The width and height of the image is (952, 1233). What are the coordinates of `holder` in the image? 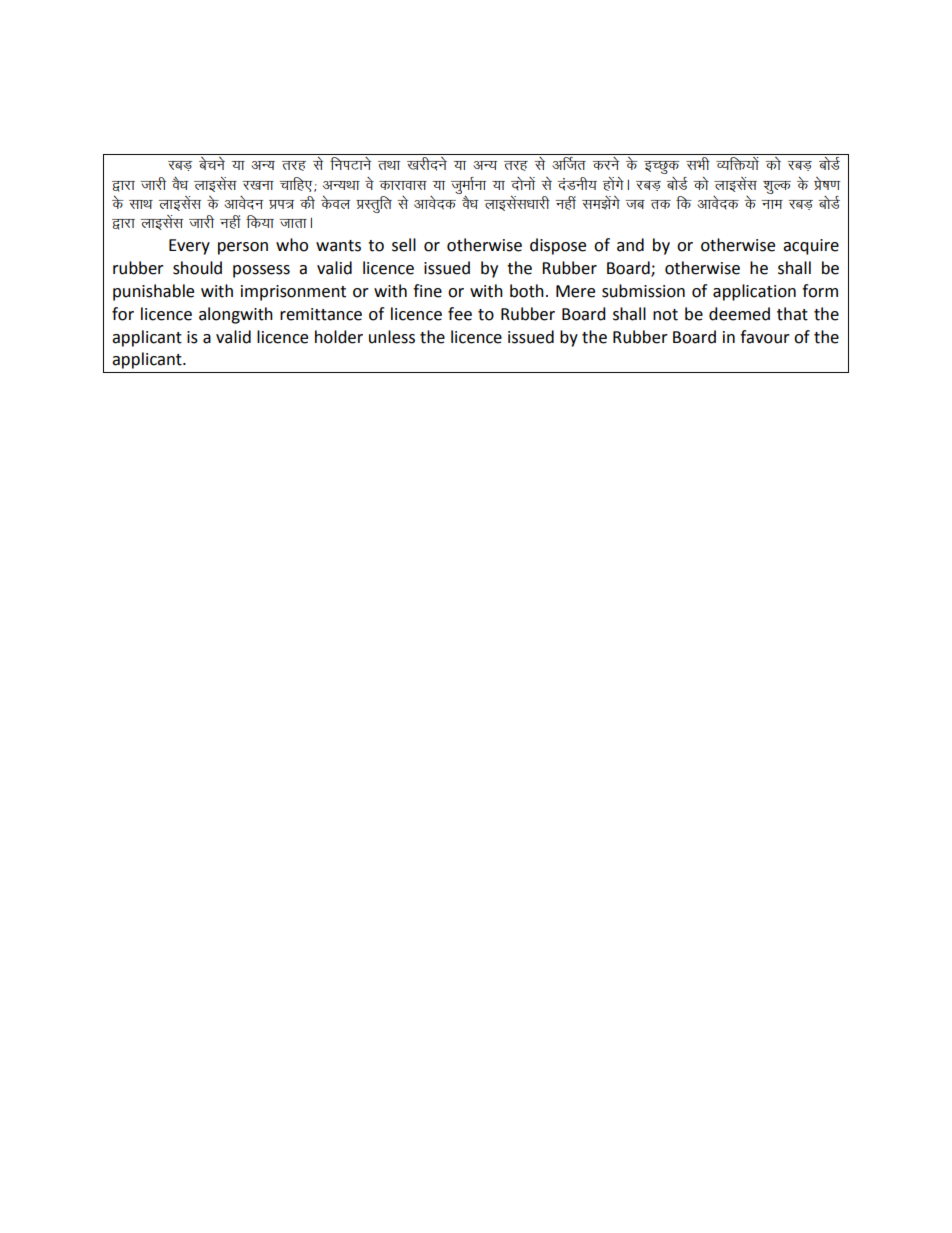 It's located at (339, 337).
